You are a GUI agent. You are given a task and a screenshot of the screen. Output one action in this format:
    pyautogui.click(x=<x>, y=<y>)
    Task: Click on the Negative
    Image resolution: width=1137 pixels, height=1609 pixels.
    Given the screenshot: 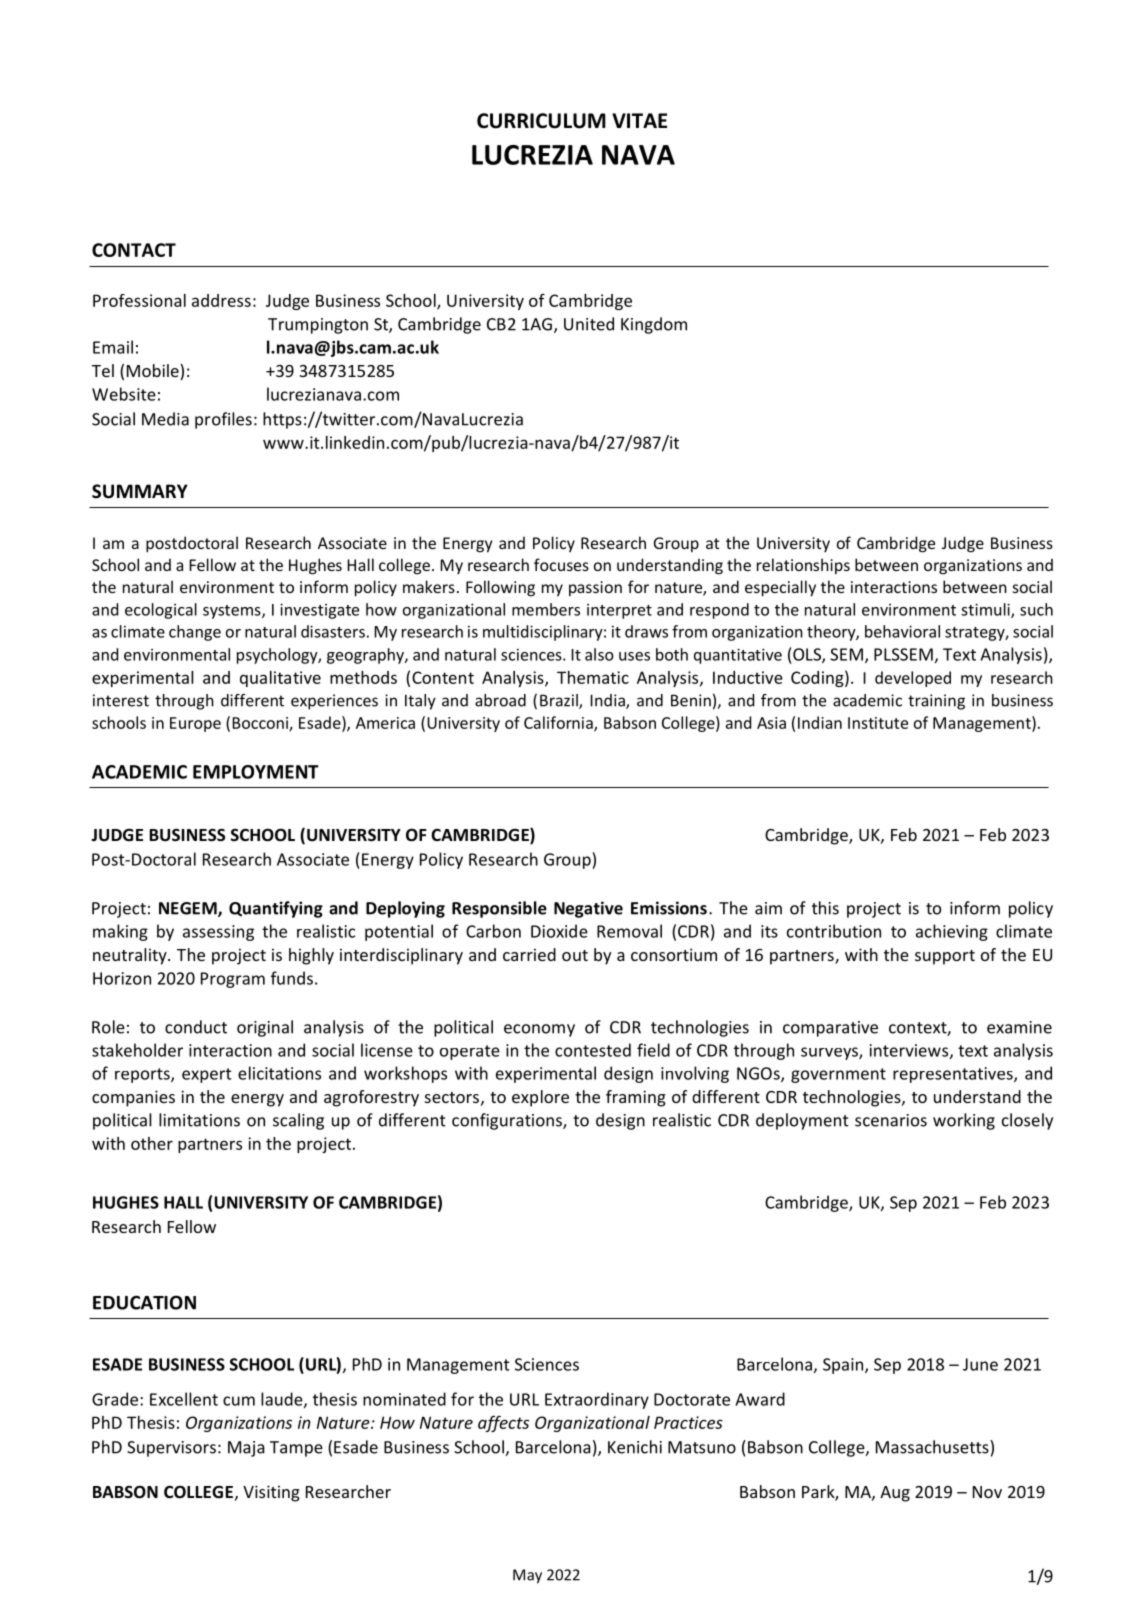 What is the action you would take?
    pyautogui.click(x=588, y=909)
